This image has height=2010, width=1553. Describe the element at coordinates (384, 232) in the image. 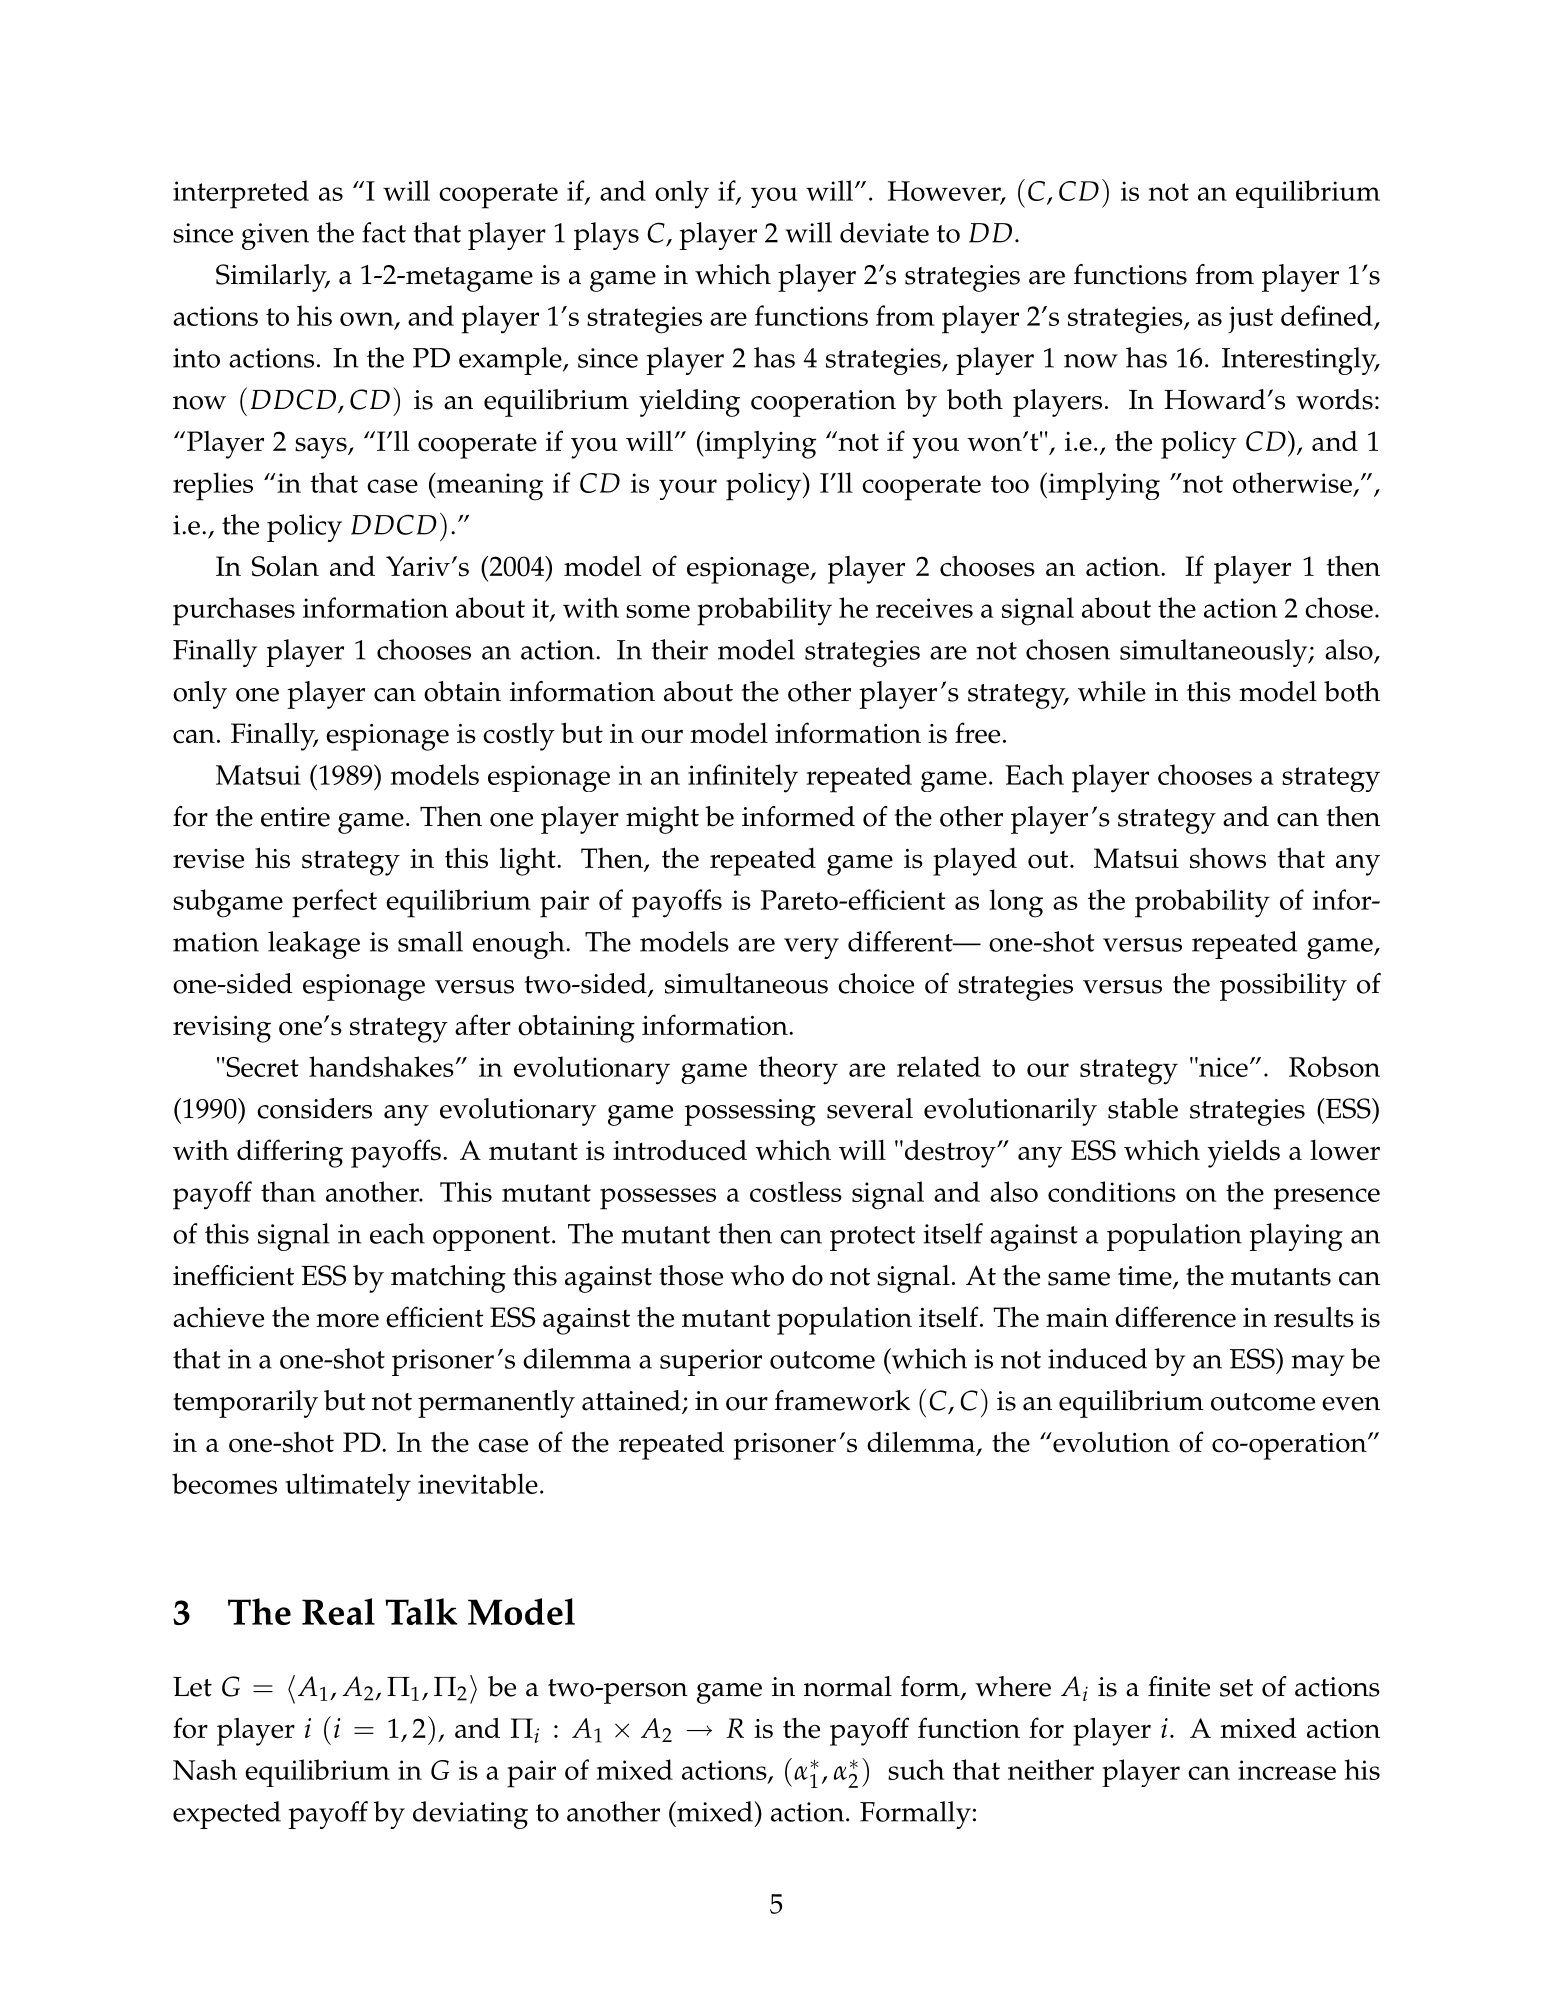

I see `fact` at that location.
